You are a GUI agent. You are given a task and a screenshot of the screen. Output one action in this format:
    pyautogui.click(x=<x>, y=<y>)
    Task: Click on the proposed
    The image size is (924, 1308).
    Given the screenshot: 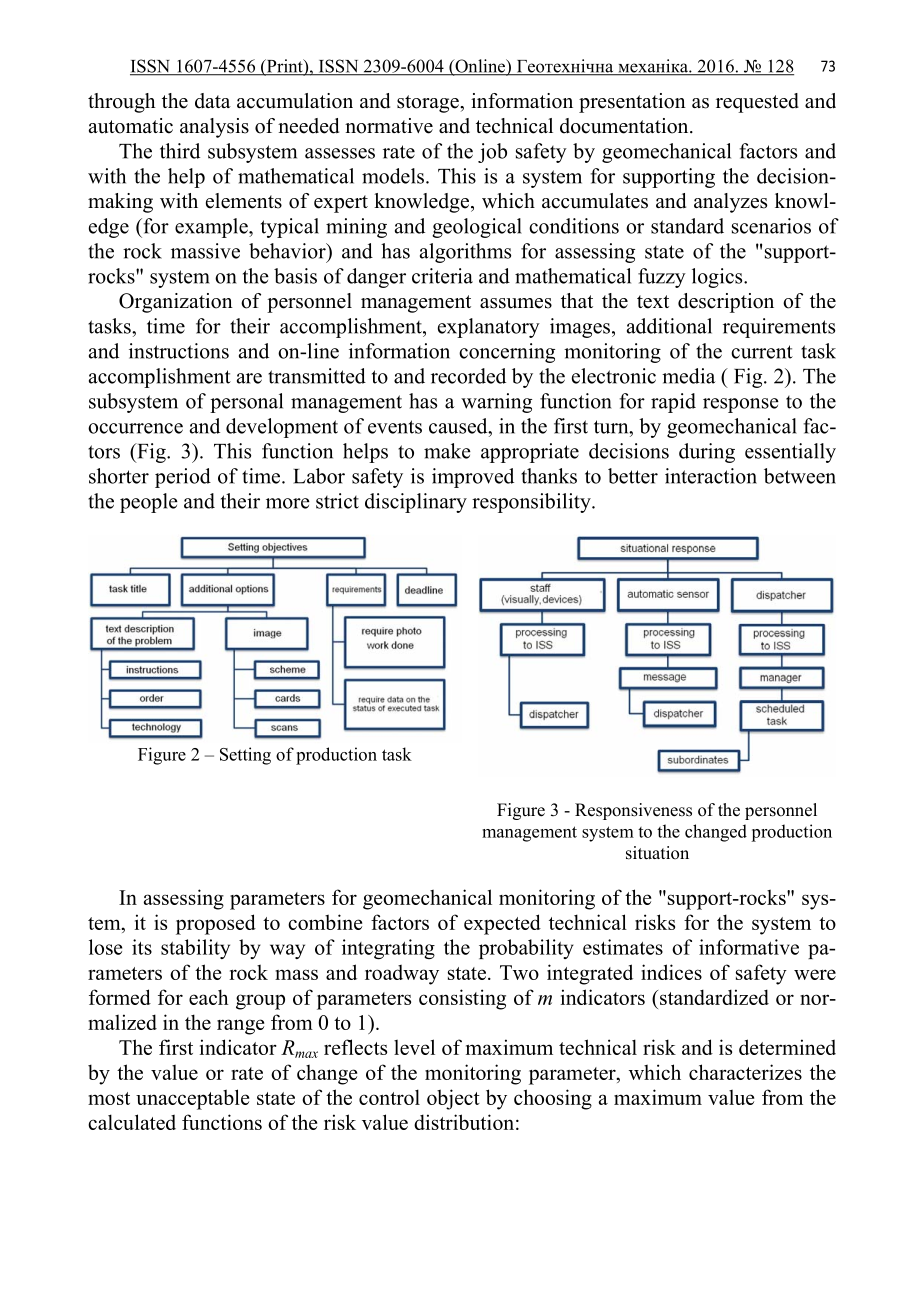 What is the action you would take?
    pyautogui.click(x=216, y=924)
